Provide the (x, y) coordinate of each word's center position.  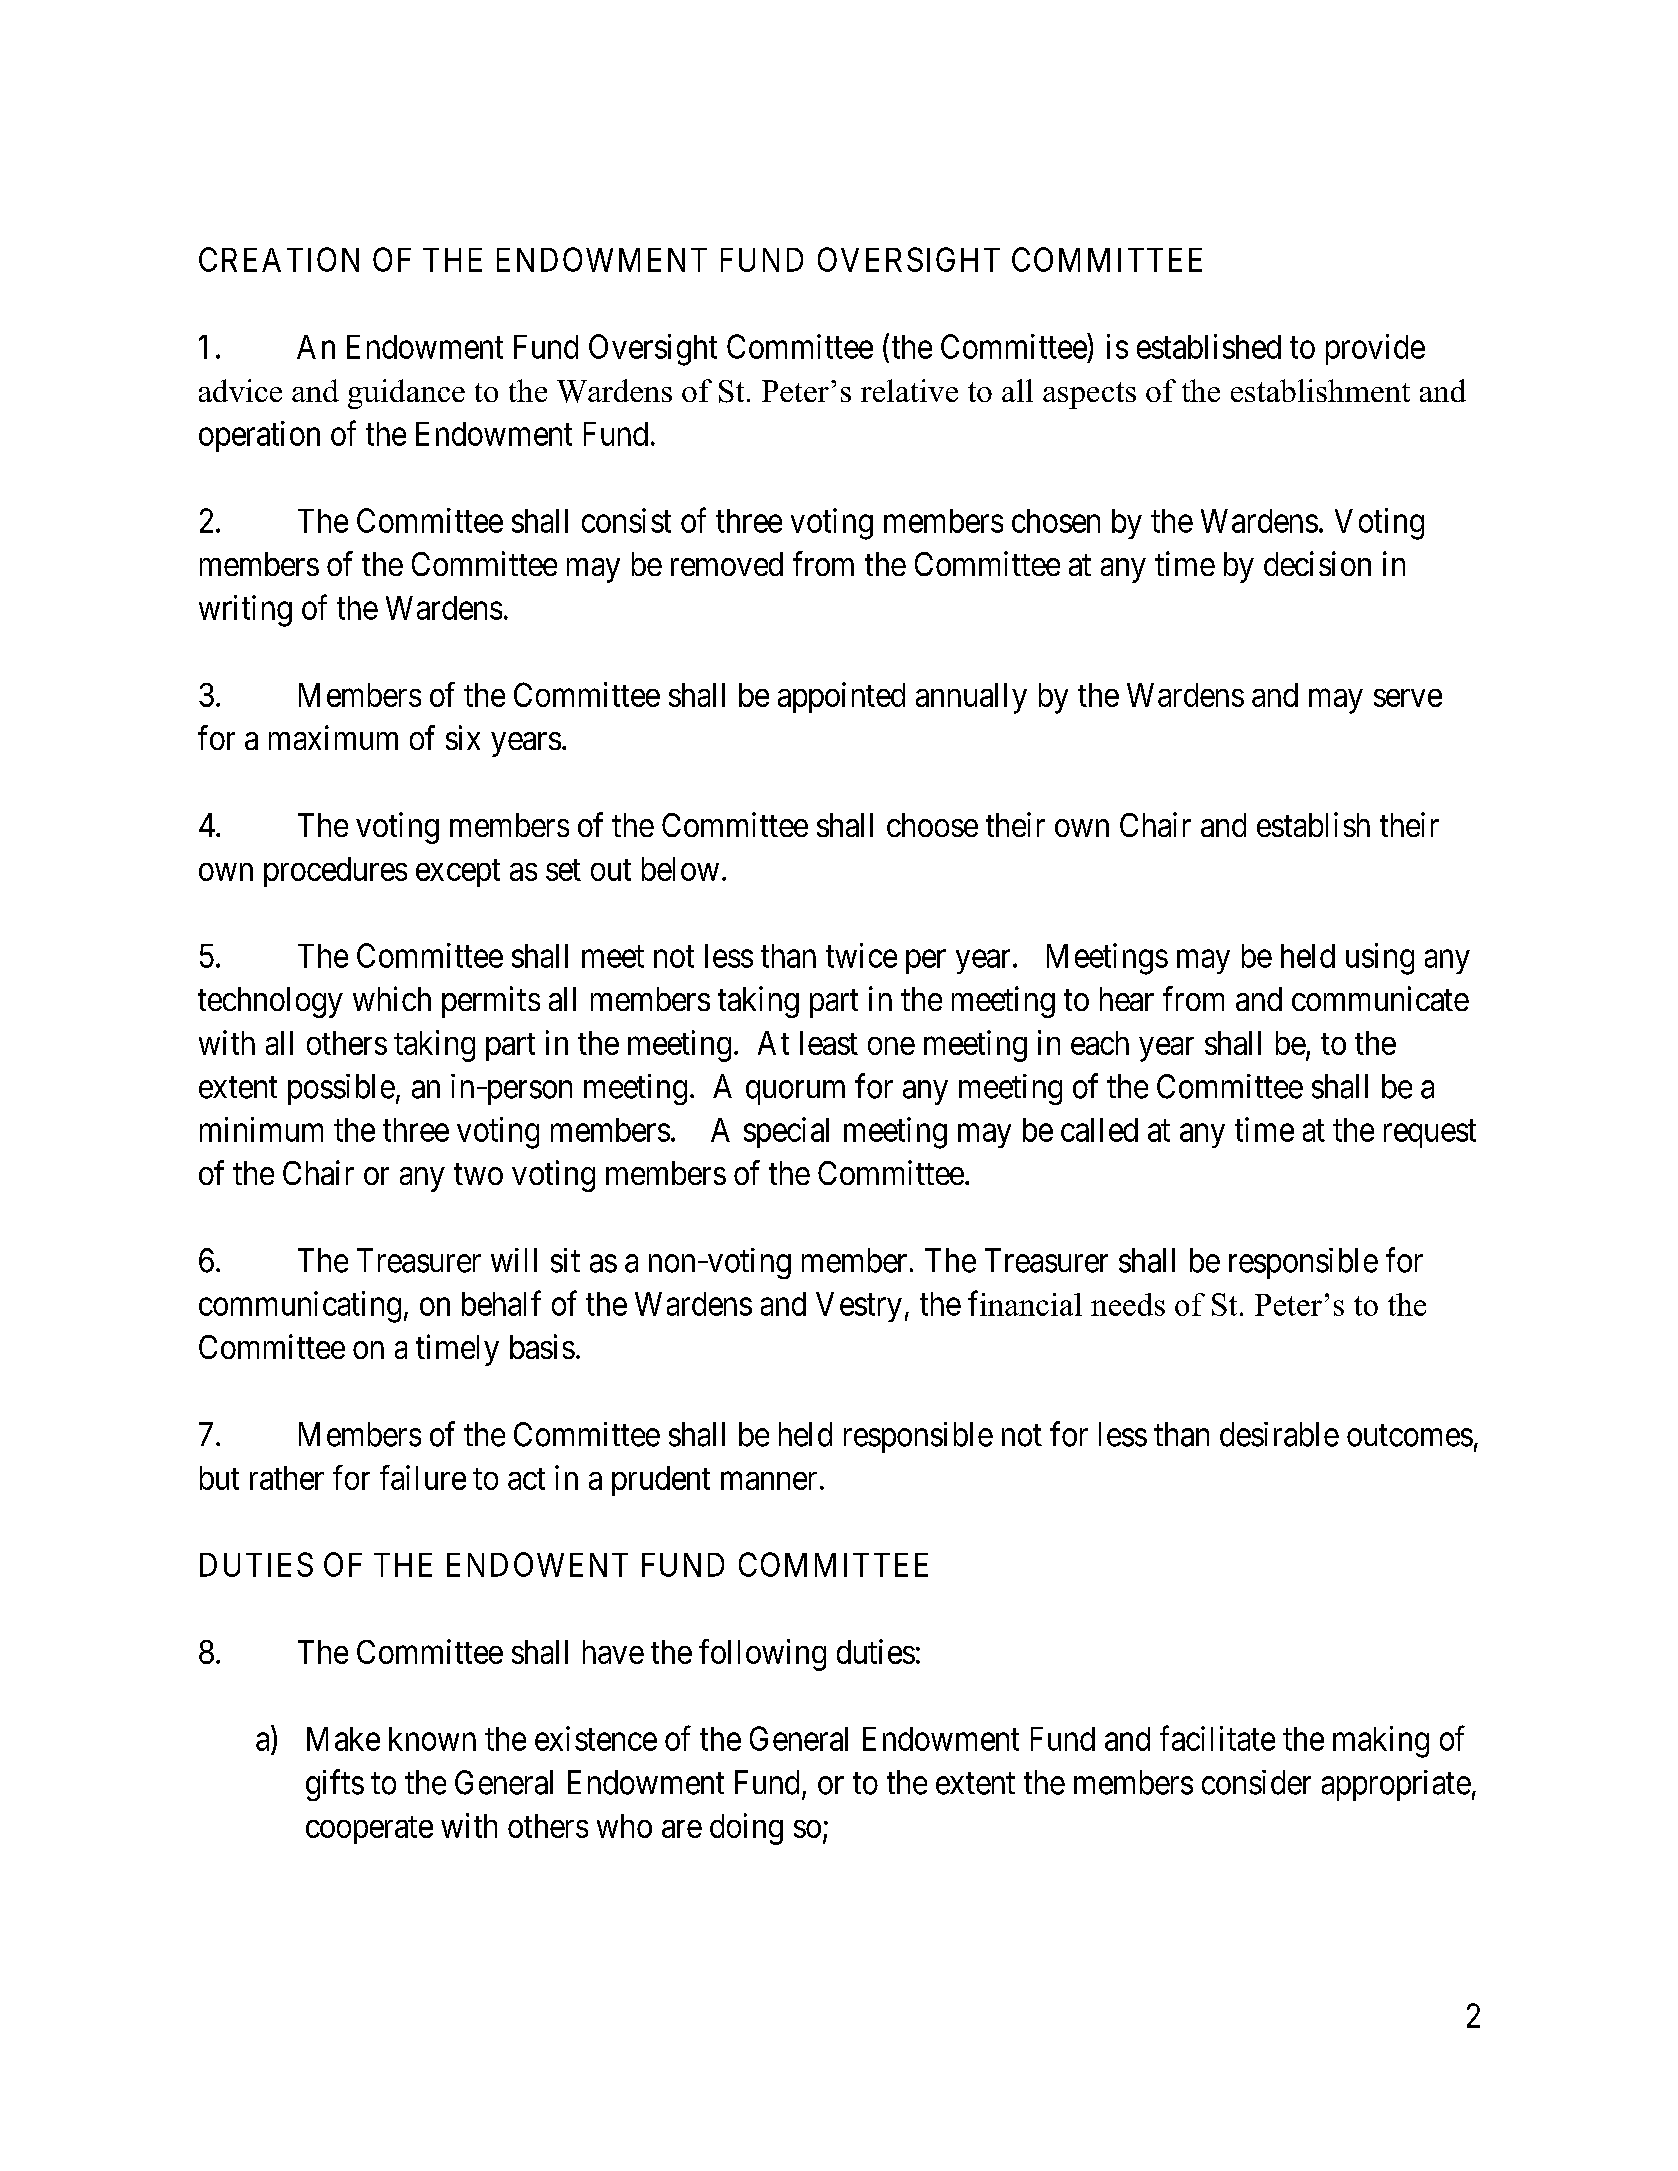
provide (1375, 349)
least (829, 1043)
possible (341, 1089)
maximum (333, 737)
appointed (841, 697)
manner (769, 1481)
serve (1408, 698)
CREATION (279, 259)
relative (909, 390)
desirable (1279, 1434)
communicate (1380, 998)
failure (423, 1477)
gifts (335, 1785)
